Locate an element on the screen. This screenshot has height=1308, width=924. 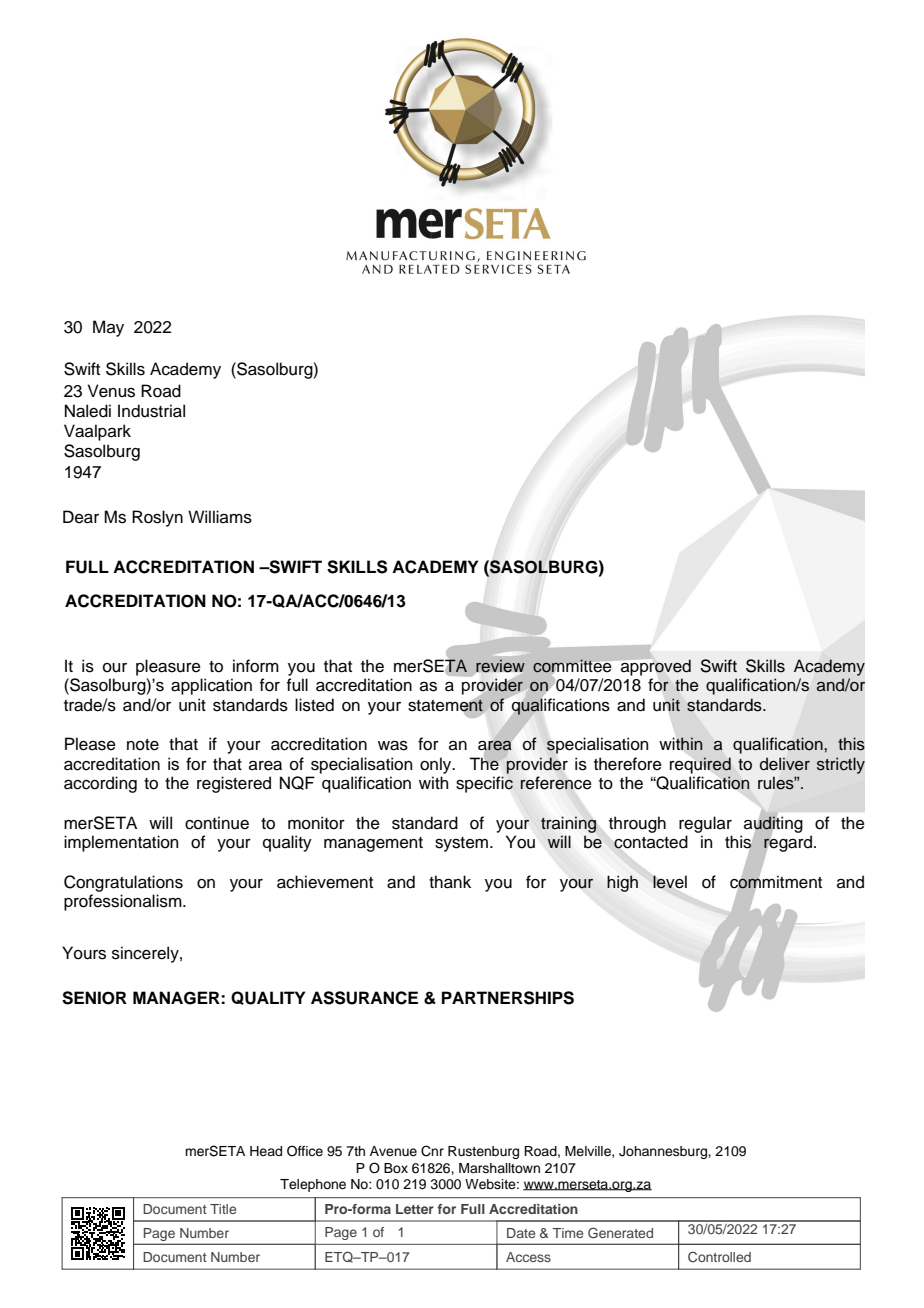
professionalism is located at coordinates (124, 902).
